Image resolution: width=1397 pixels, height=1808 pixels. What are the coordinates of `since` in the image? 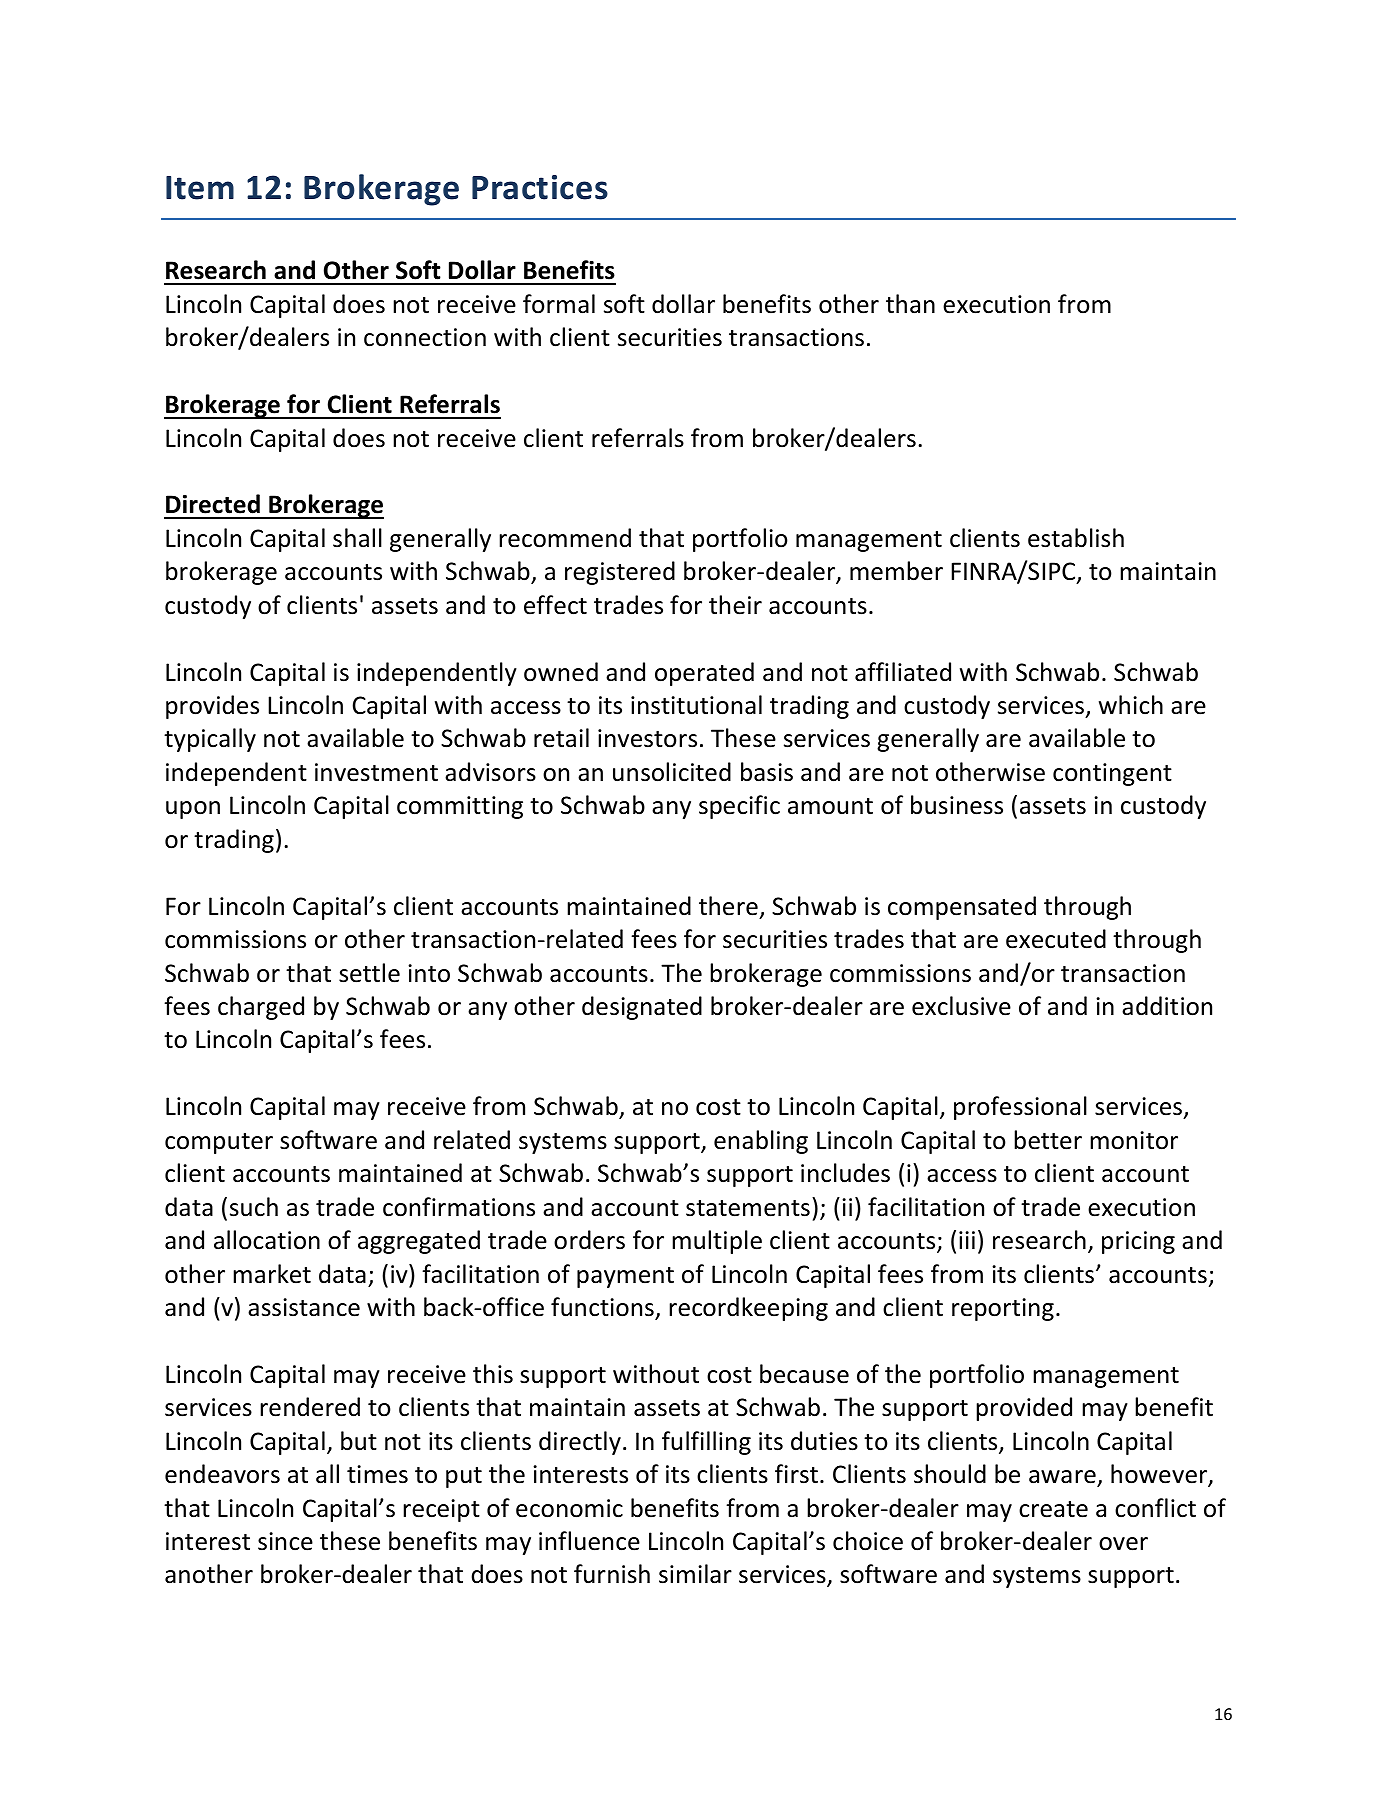 It's located at (285, 1541).
